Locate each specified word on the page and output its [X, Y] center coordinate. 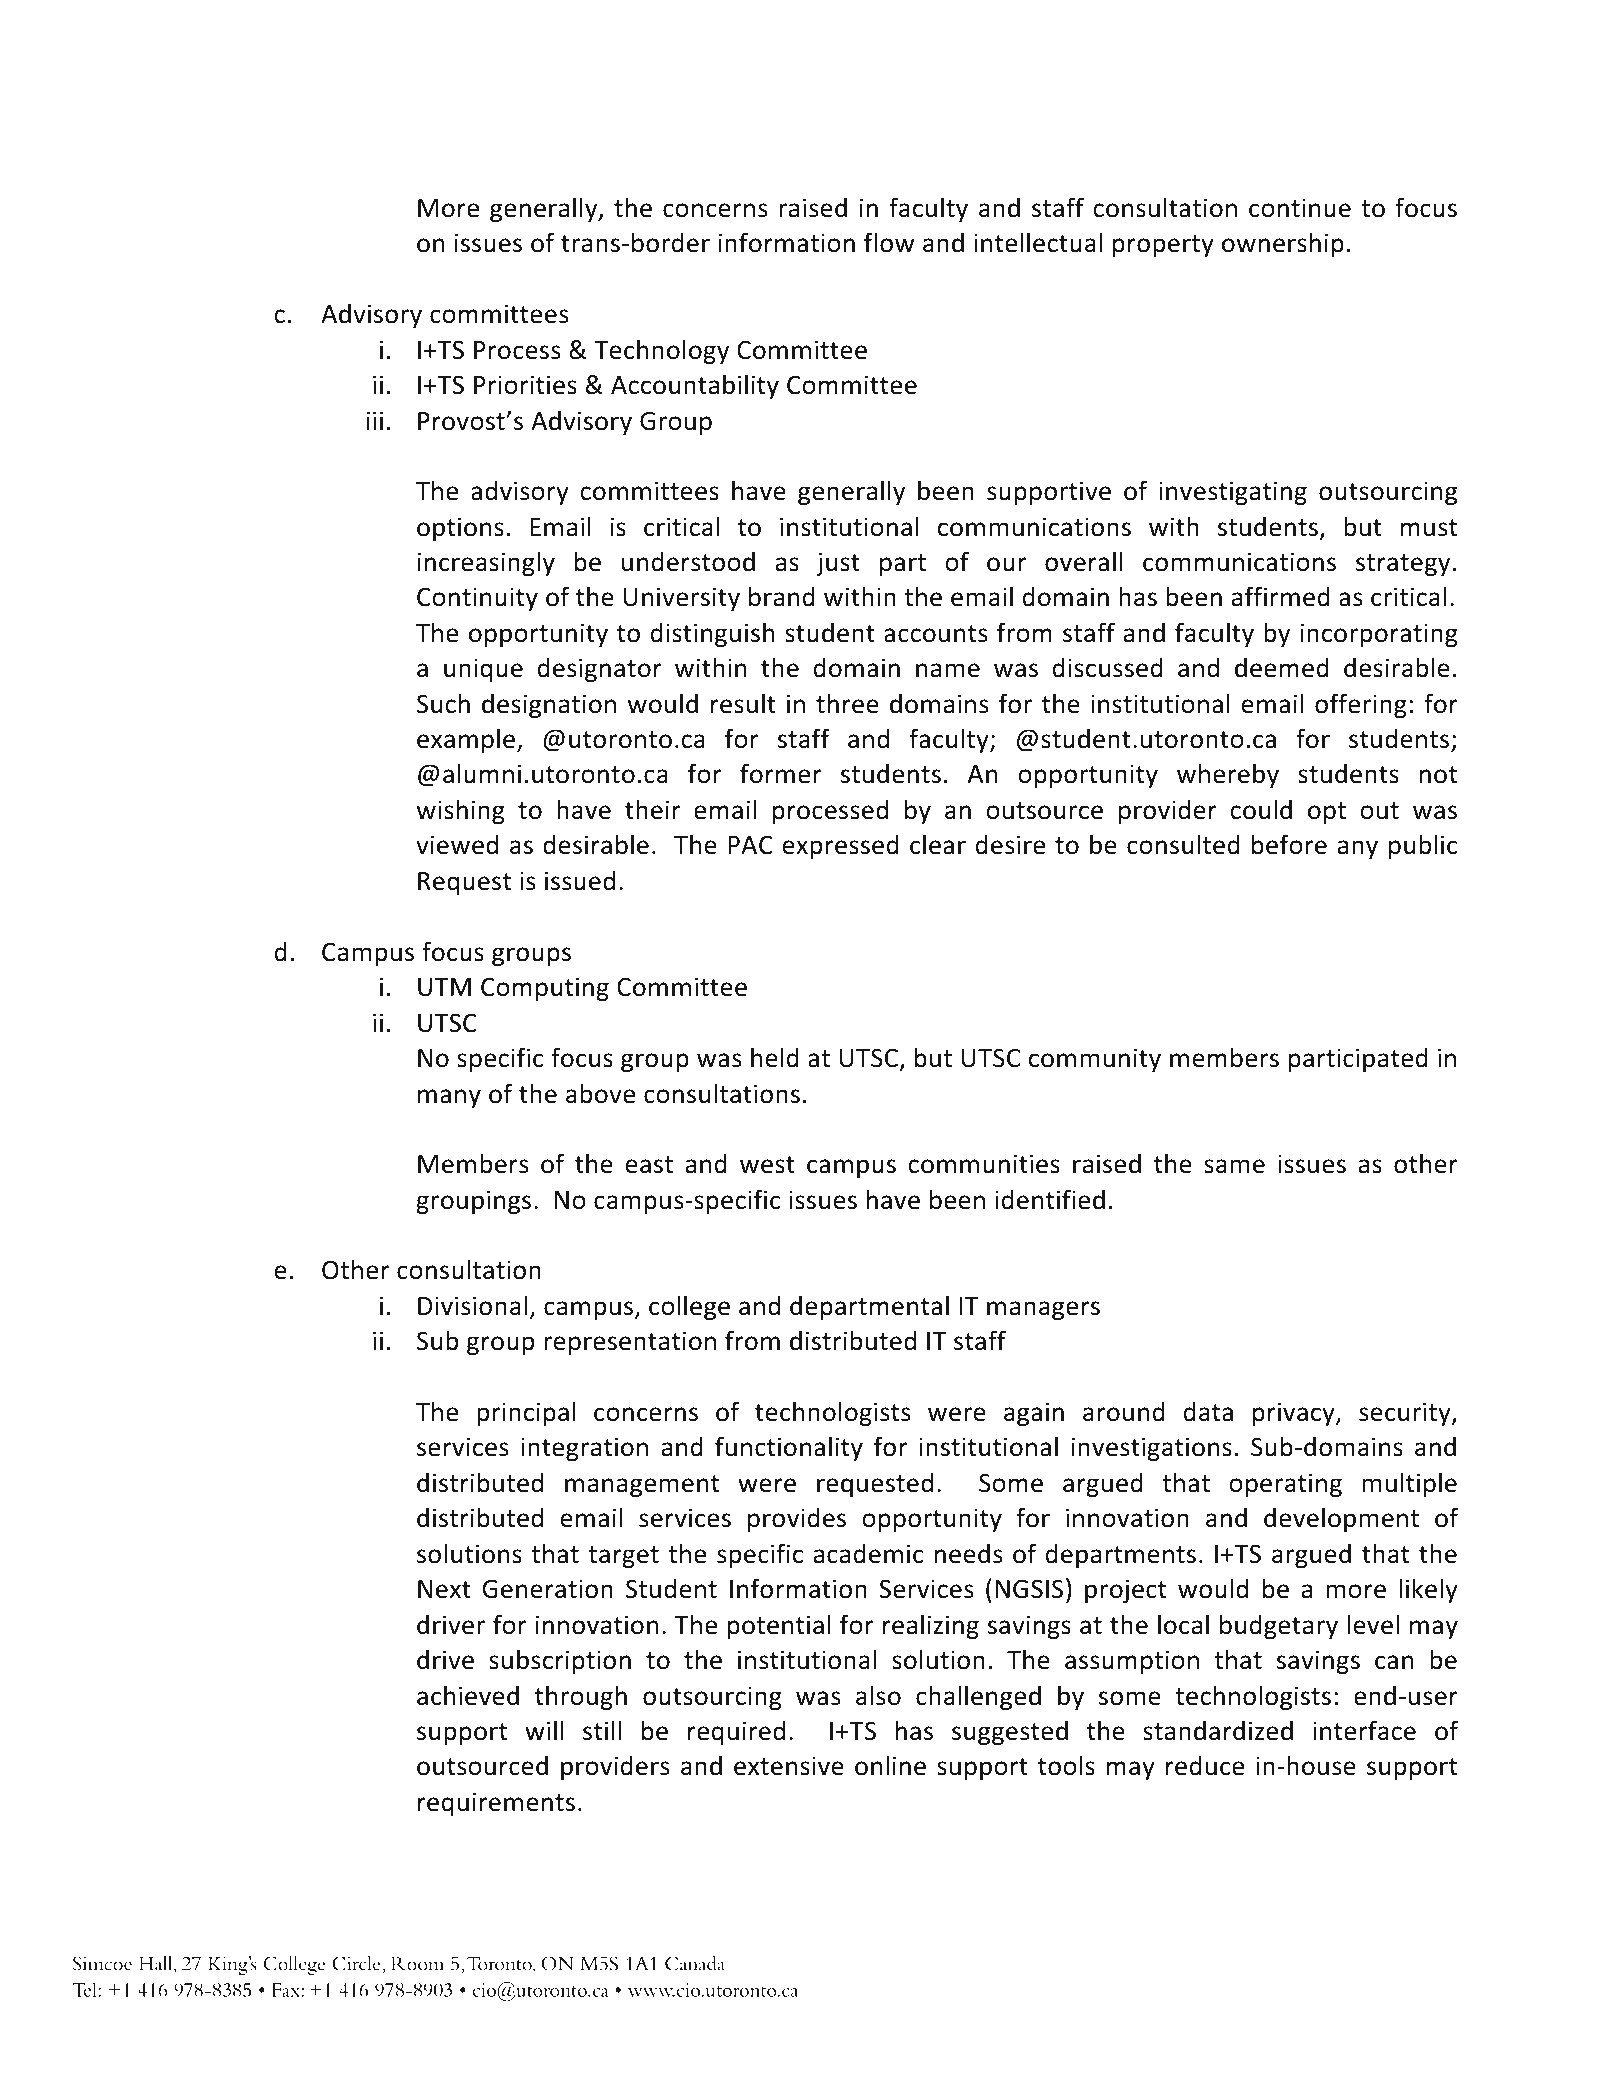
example [466, 740]
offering [1361, 705]
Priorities [525, 385]
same [1234, 1166]
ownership [1283, 244]
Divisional [472, 1305]
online [890, 1765]
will [544, 1730]
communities [984, 1164]
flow [889, 242]
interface [1364, 1730]
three [847, 703]
